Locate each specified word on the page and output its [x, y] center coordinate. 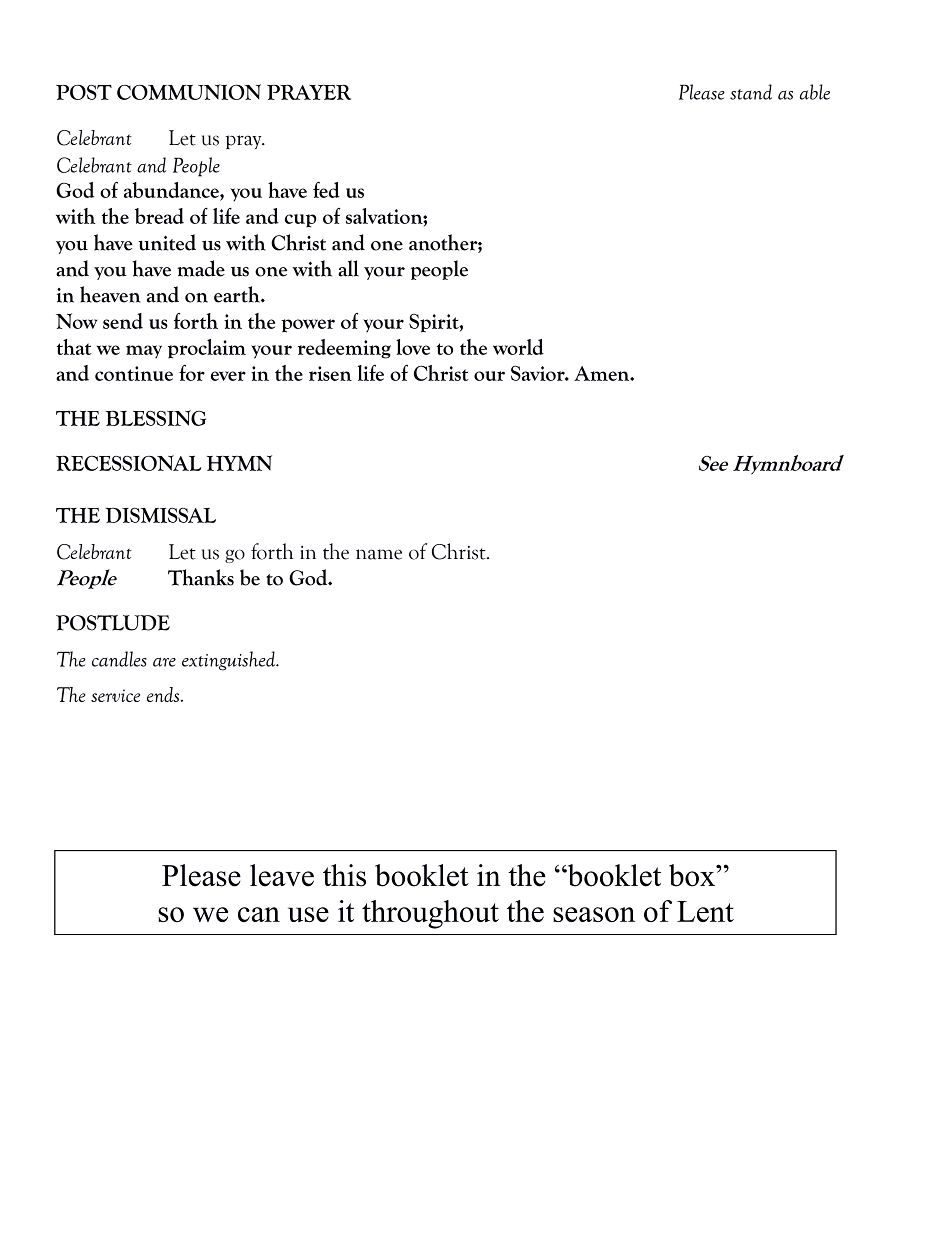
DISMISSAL [160, 515]
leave [282, 875]
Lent [705, 911]
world [518, 347]
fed [326, 190]
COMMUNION [189, 92]
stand [751, 92]
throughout [430, 914]
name [379, 554]
